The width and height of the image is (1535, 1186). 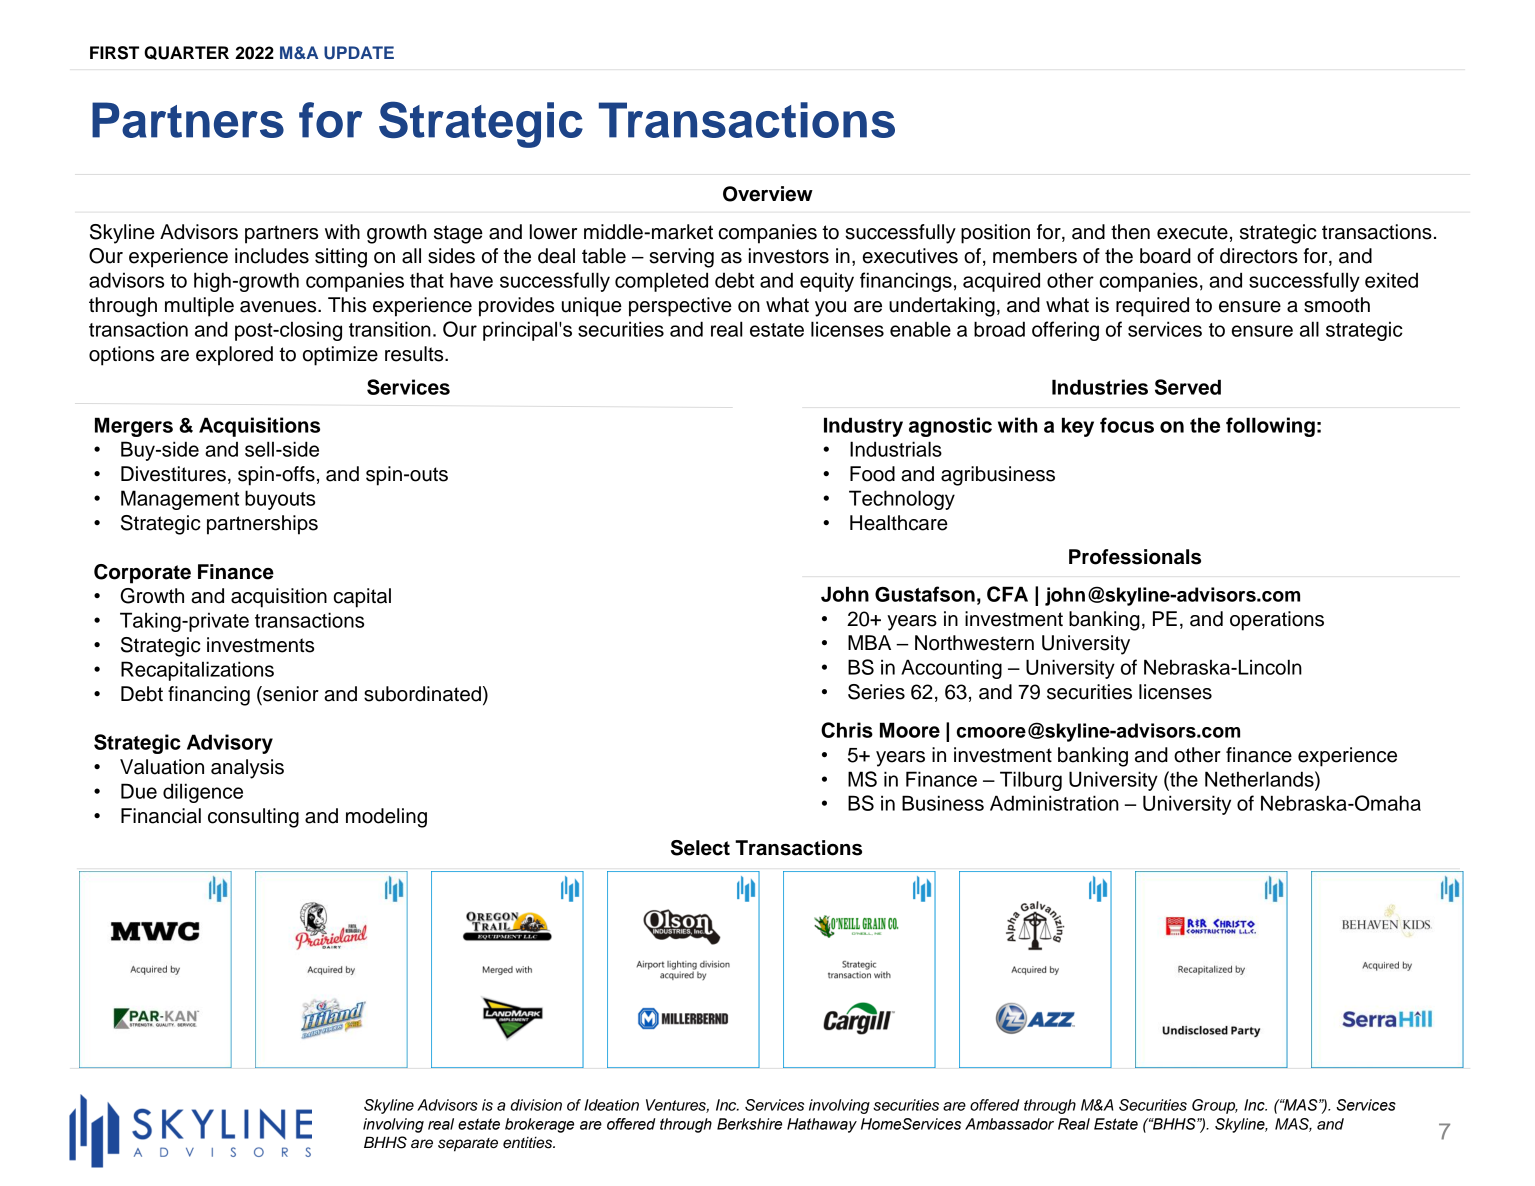 I want to click on separate, so click(x=468, y=1145).
